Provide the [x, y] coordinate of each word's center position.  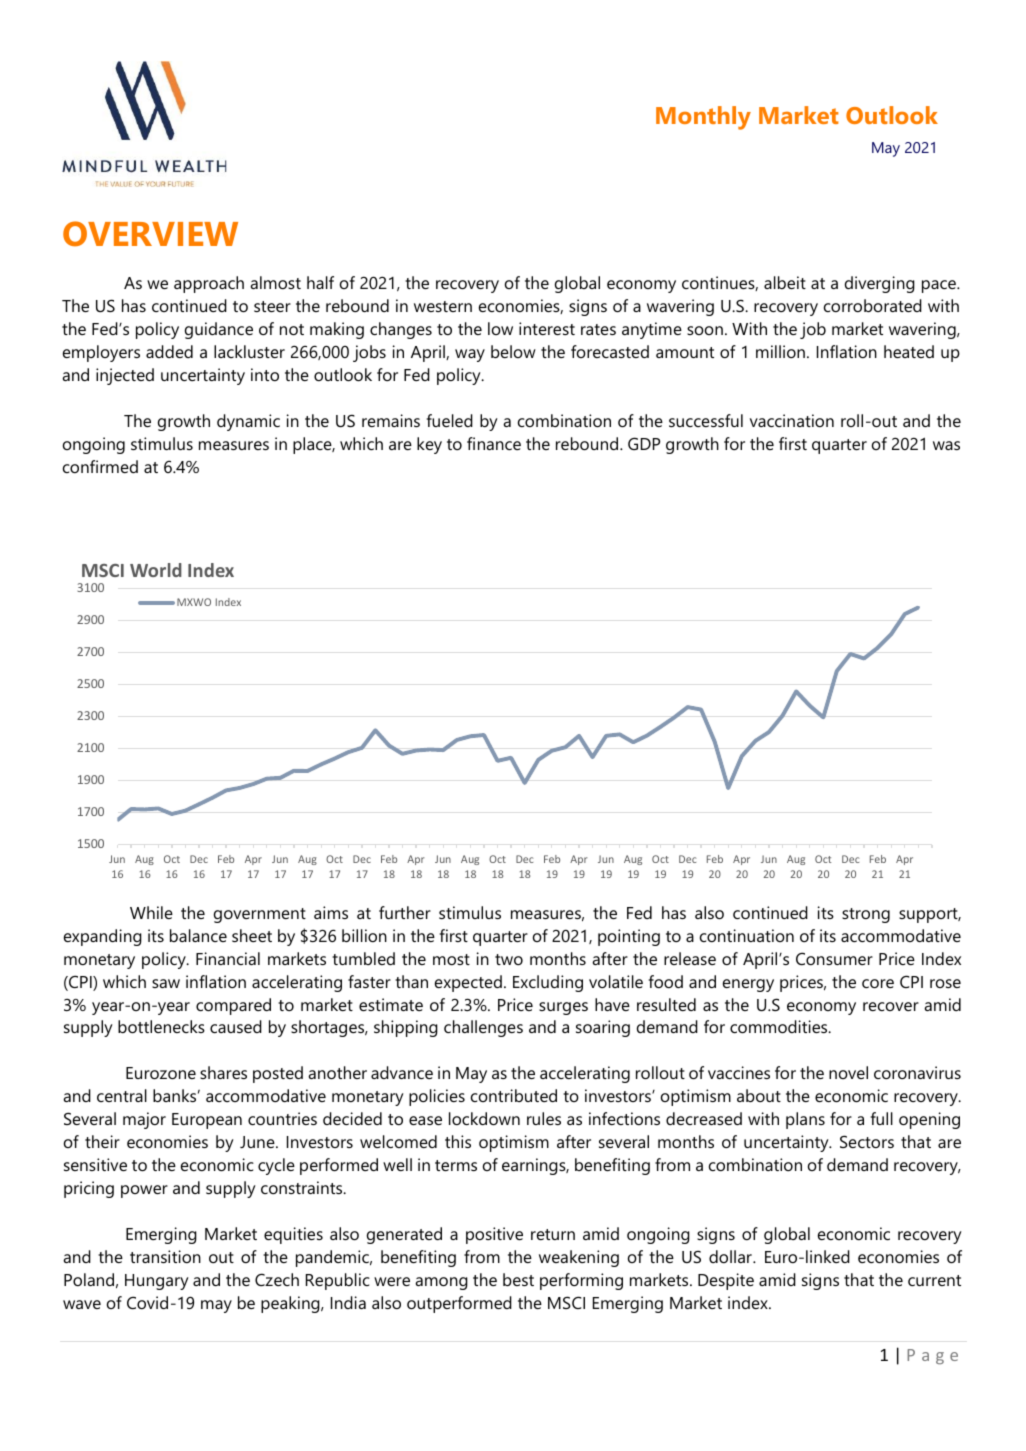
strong [866, 915]
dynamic [248, 422]
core [878, 983]
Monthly [703, 118]
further [405, 912]
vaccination [792, 420]
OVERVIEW [150, 234]
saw [166, 983]
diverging [880, 284]
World [156, 570]
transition [165, 1256]
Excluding [548, 983]
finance [494, 443]
